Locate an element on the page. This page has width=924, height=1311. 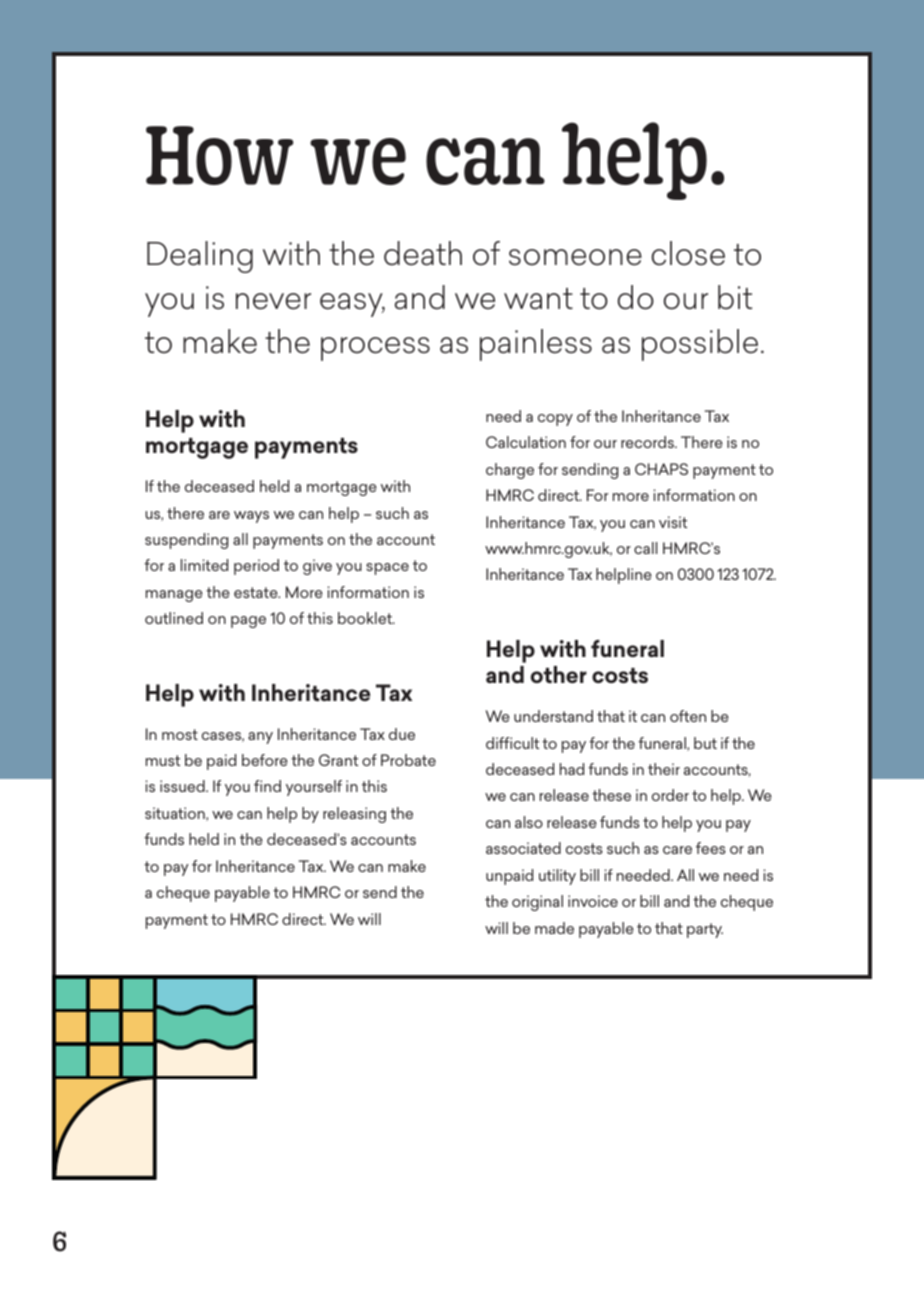
situation is located at coordinates (176, 814).
